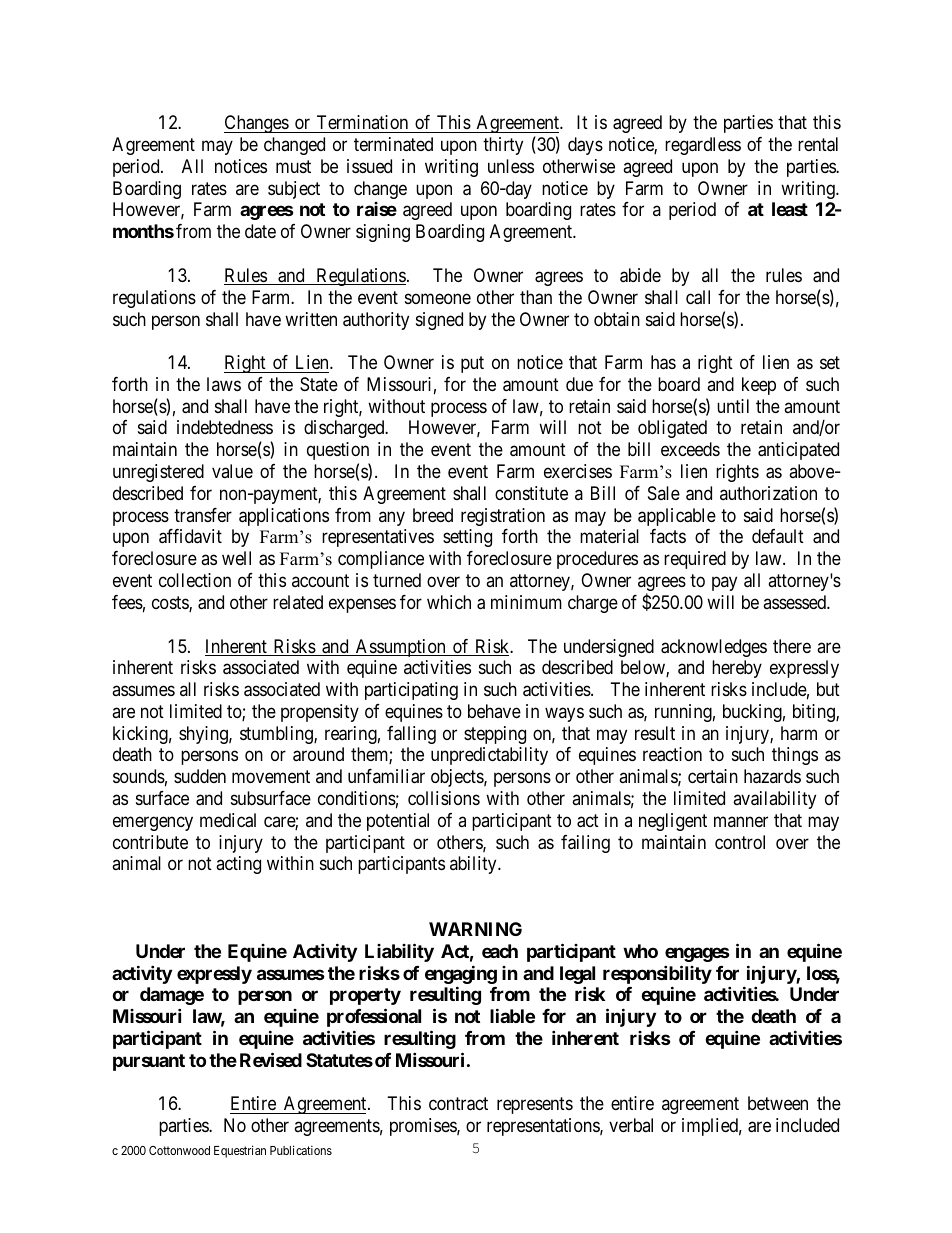  Describe the element at coordinates (778, 1103) in the screenshot. I see `between` at that location.
